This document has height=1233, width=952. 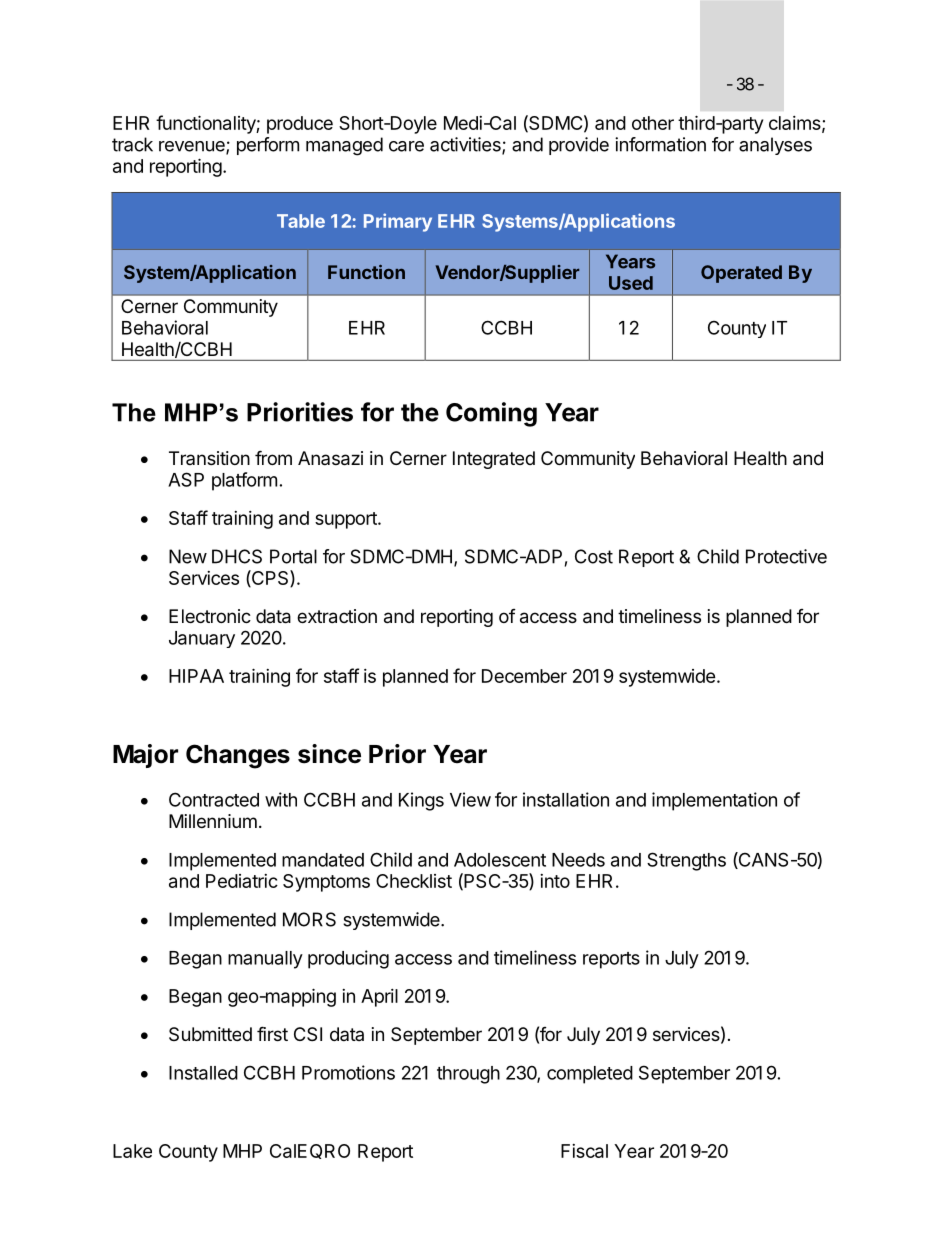 I want to click on Operated, so click(x=741, y=274).
